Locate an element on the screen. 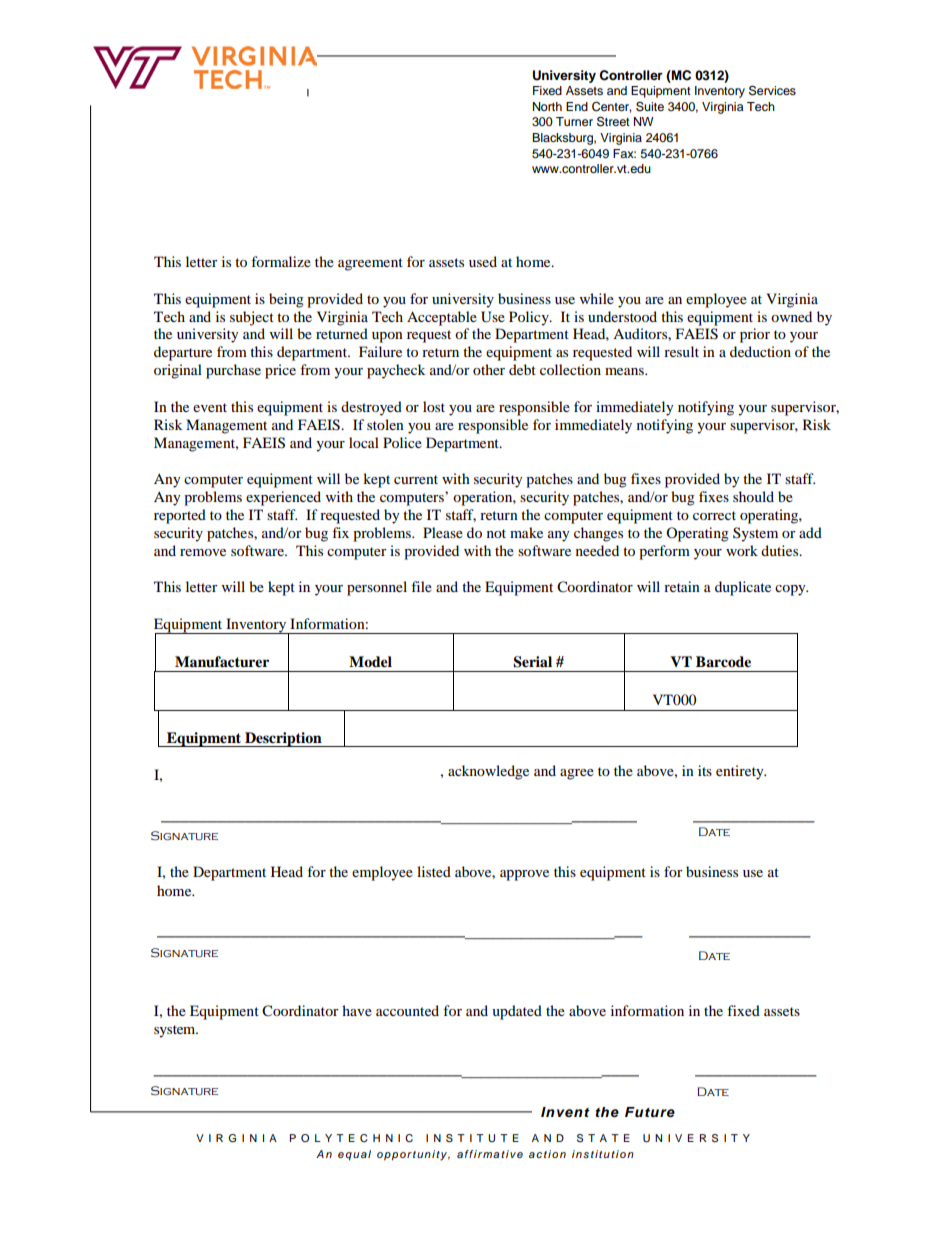 The image size is (952, 1233). equal is located at coordinates (354, 1155).
